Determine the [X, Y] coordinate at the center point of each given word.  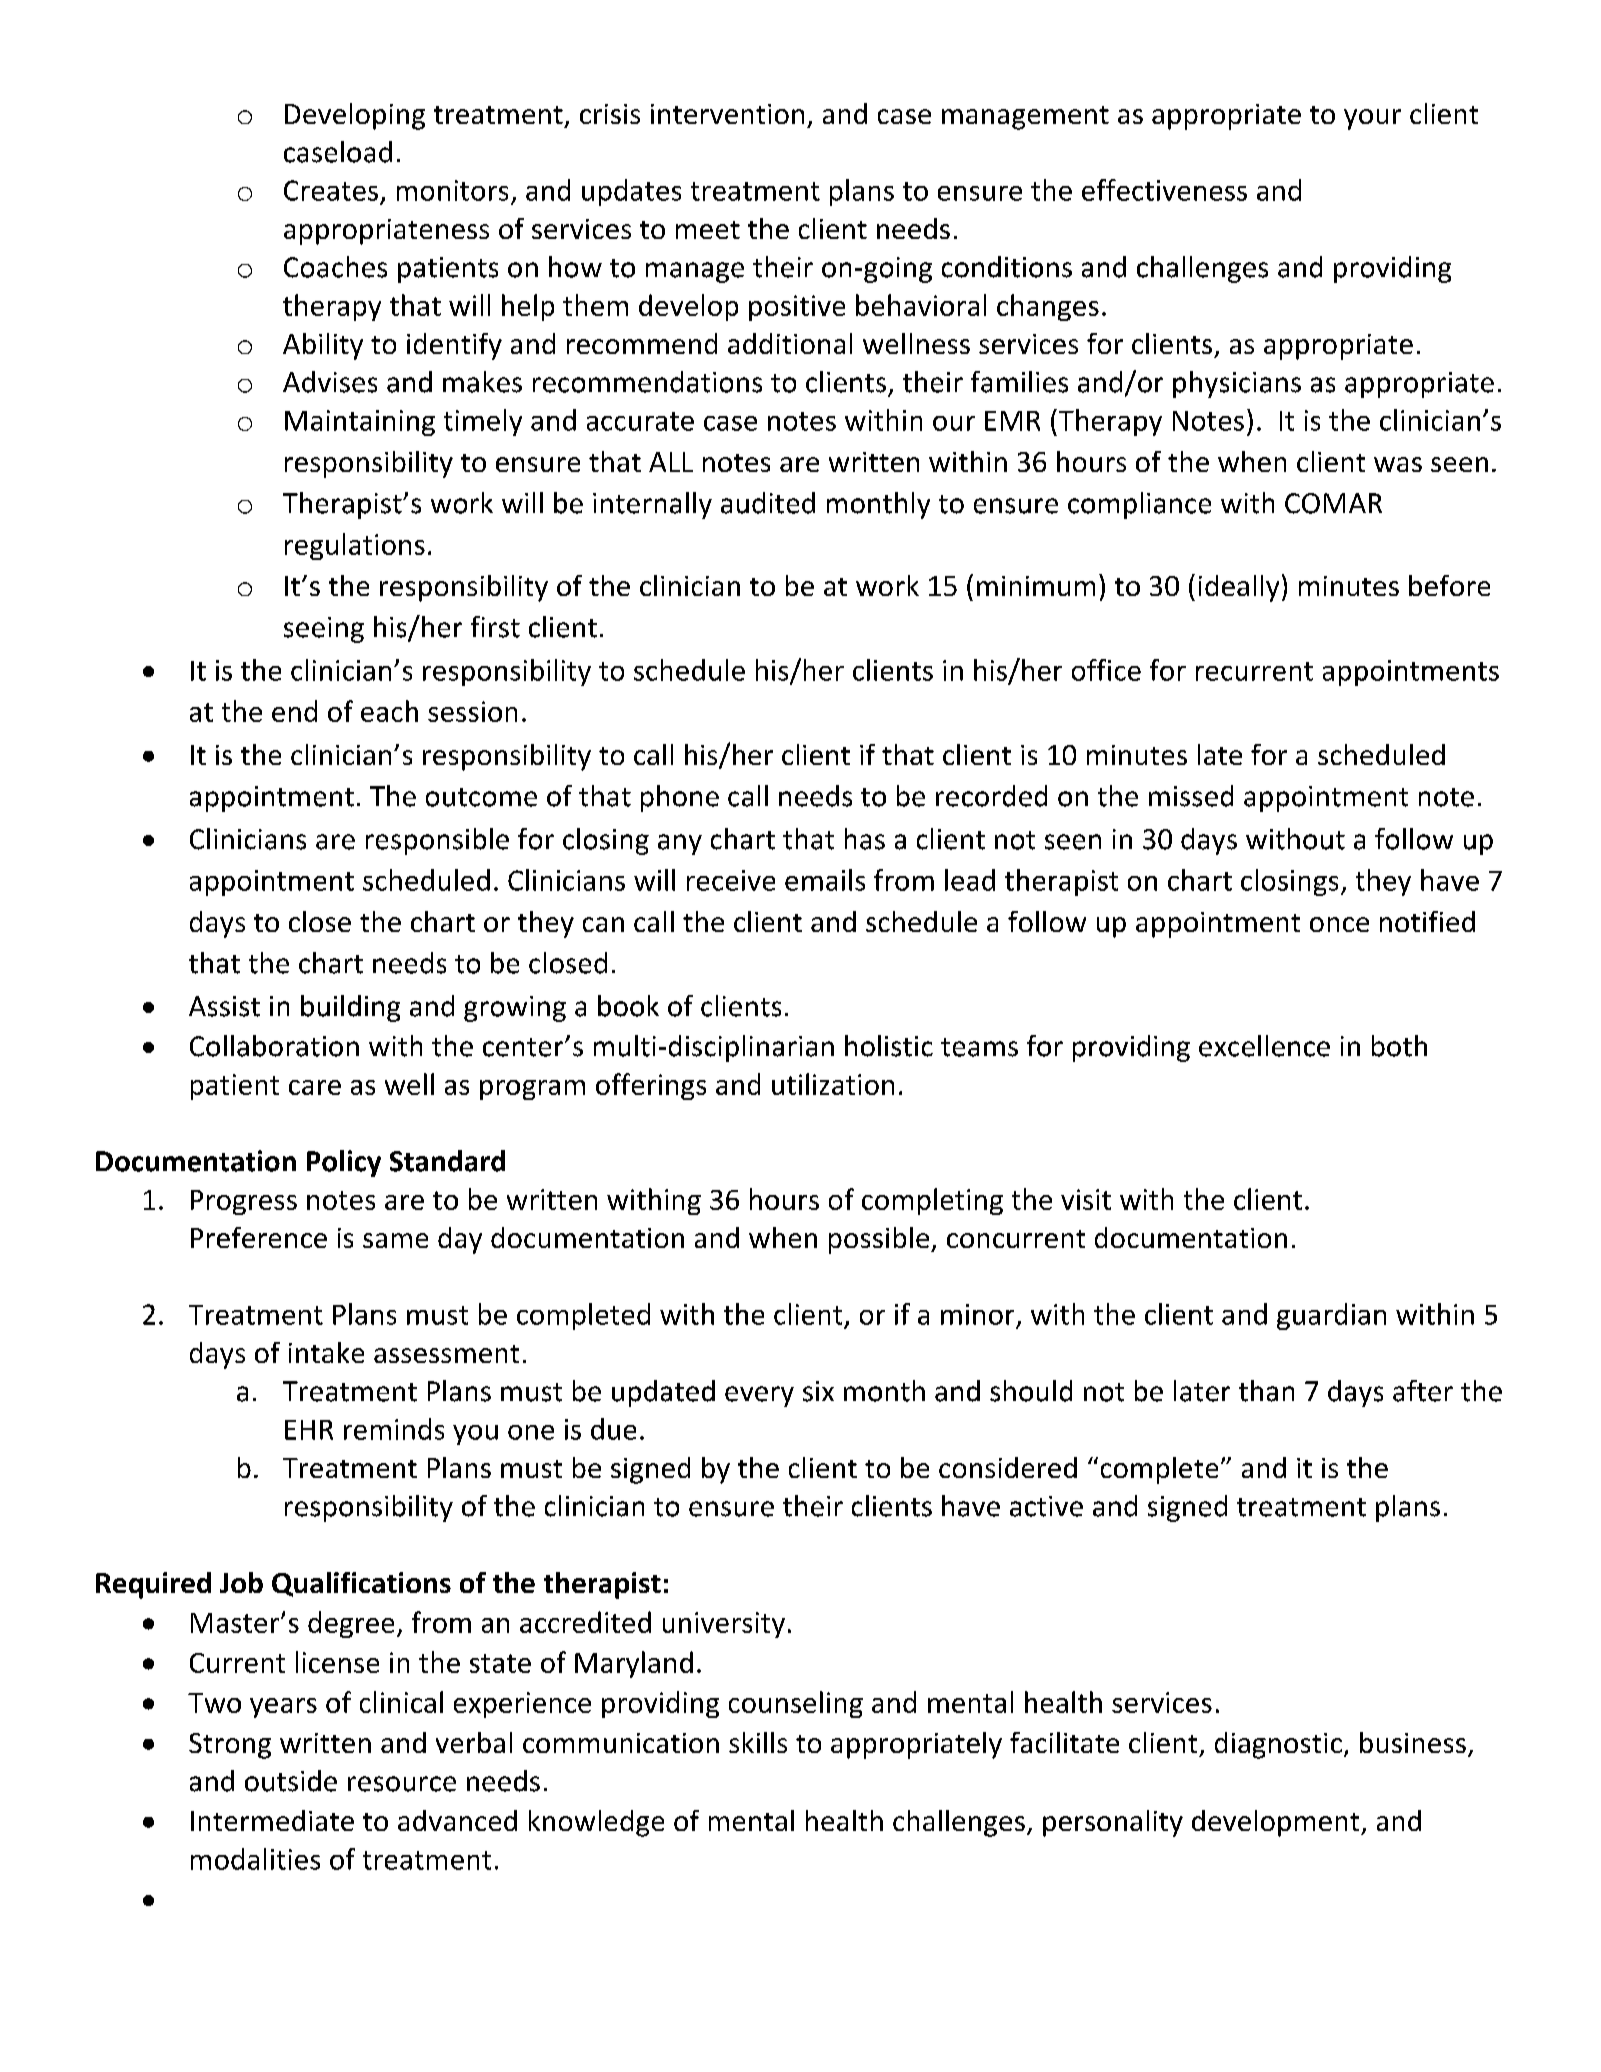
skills [758, 1742]
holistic [889, 1046]
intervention [727, 114]
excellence [1264, 1046]
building [350, 1008]
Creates [331, 190]
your [1372, 119]
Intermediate [272, 1820]
